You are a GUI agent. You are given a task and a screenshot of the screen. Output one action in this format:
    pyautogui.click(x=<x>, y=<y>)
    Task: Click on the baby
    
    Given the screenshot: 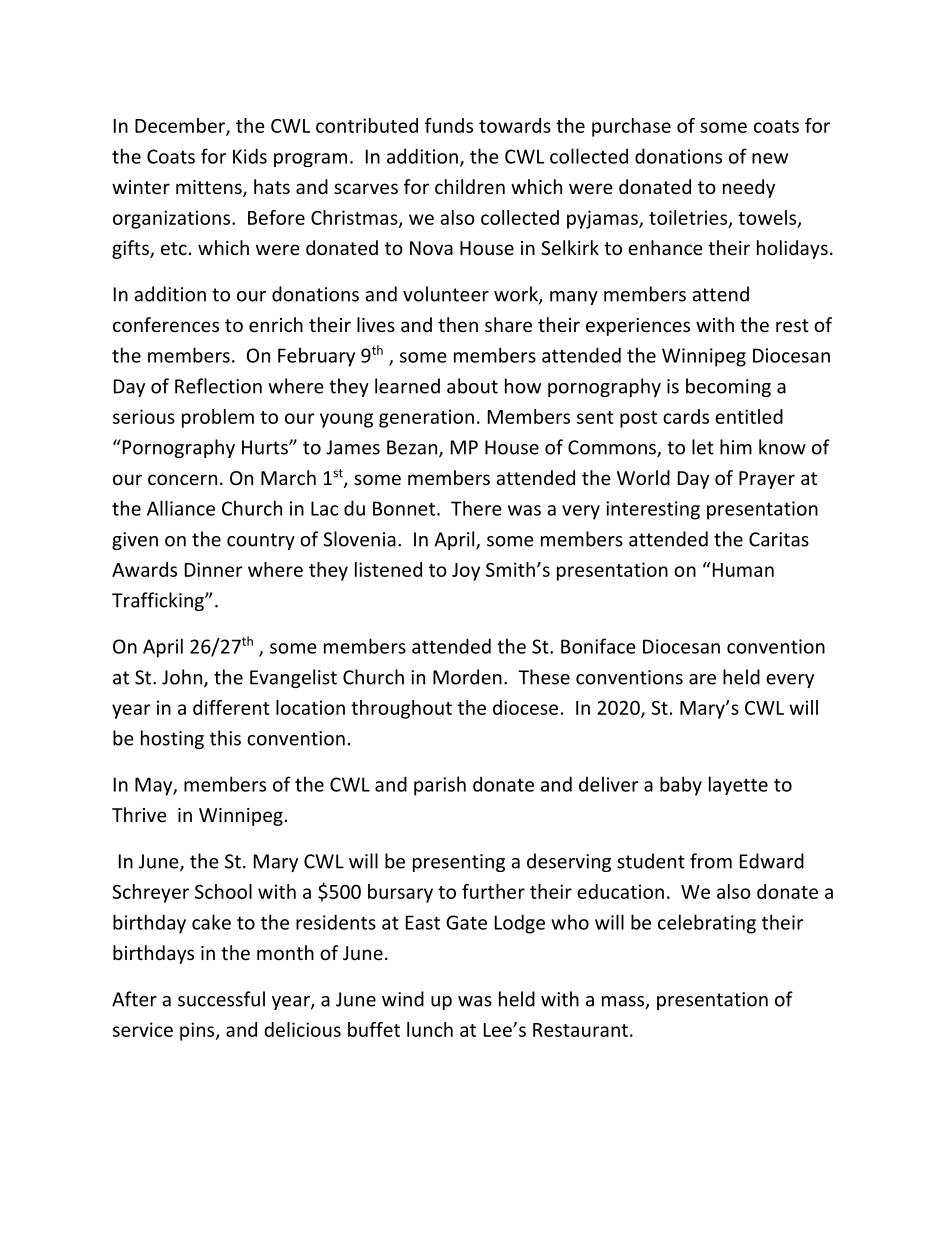 What is the action you would take?
    pyautogui.click(x=681, y=786)
